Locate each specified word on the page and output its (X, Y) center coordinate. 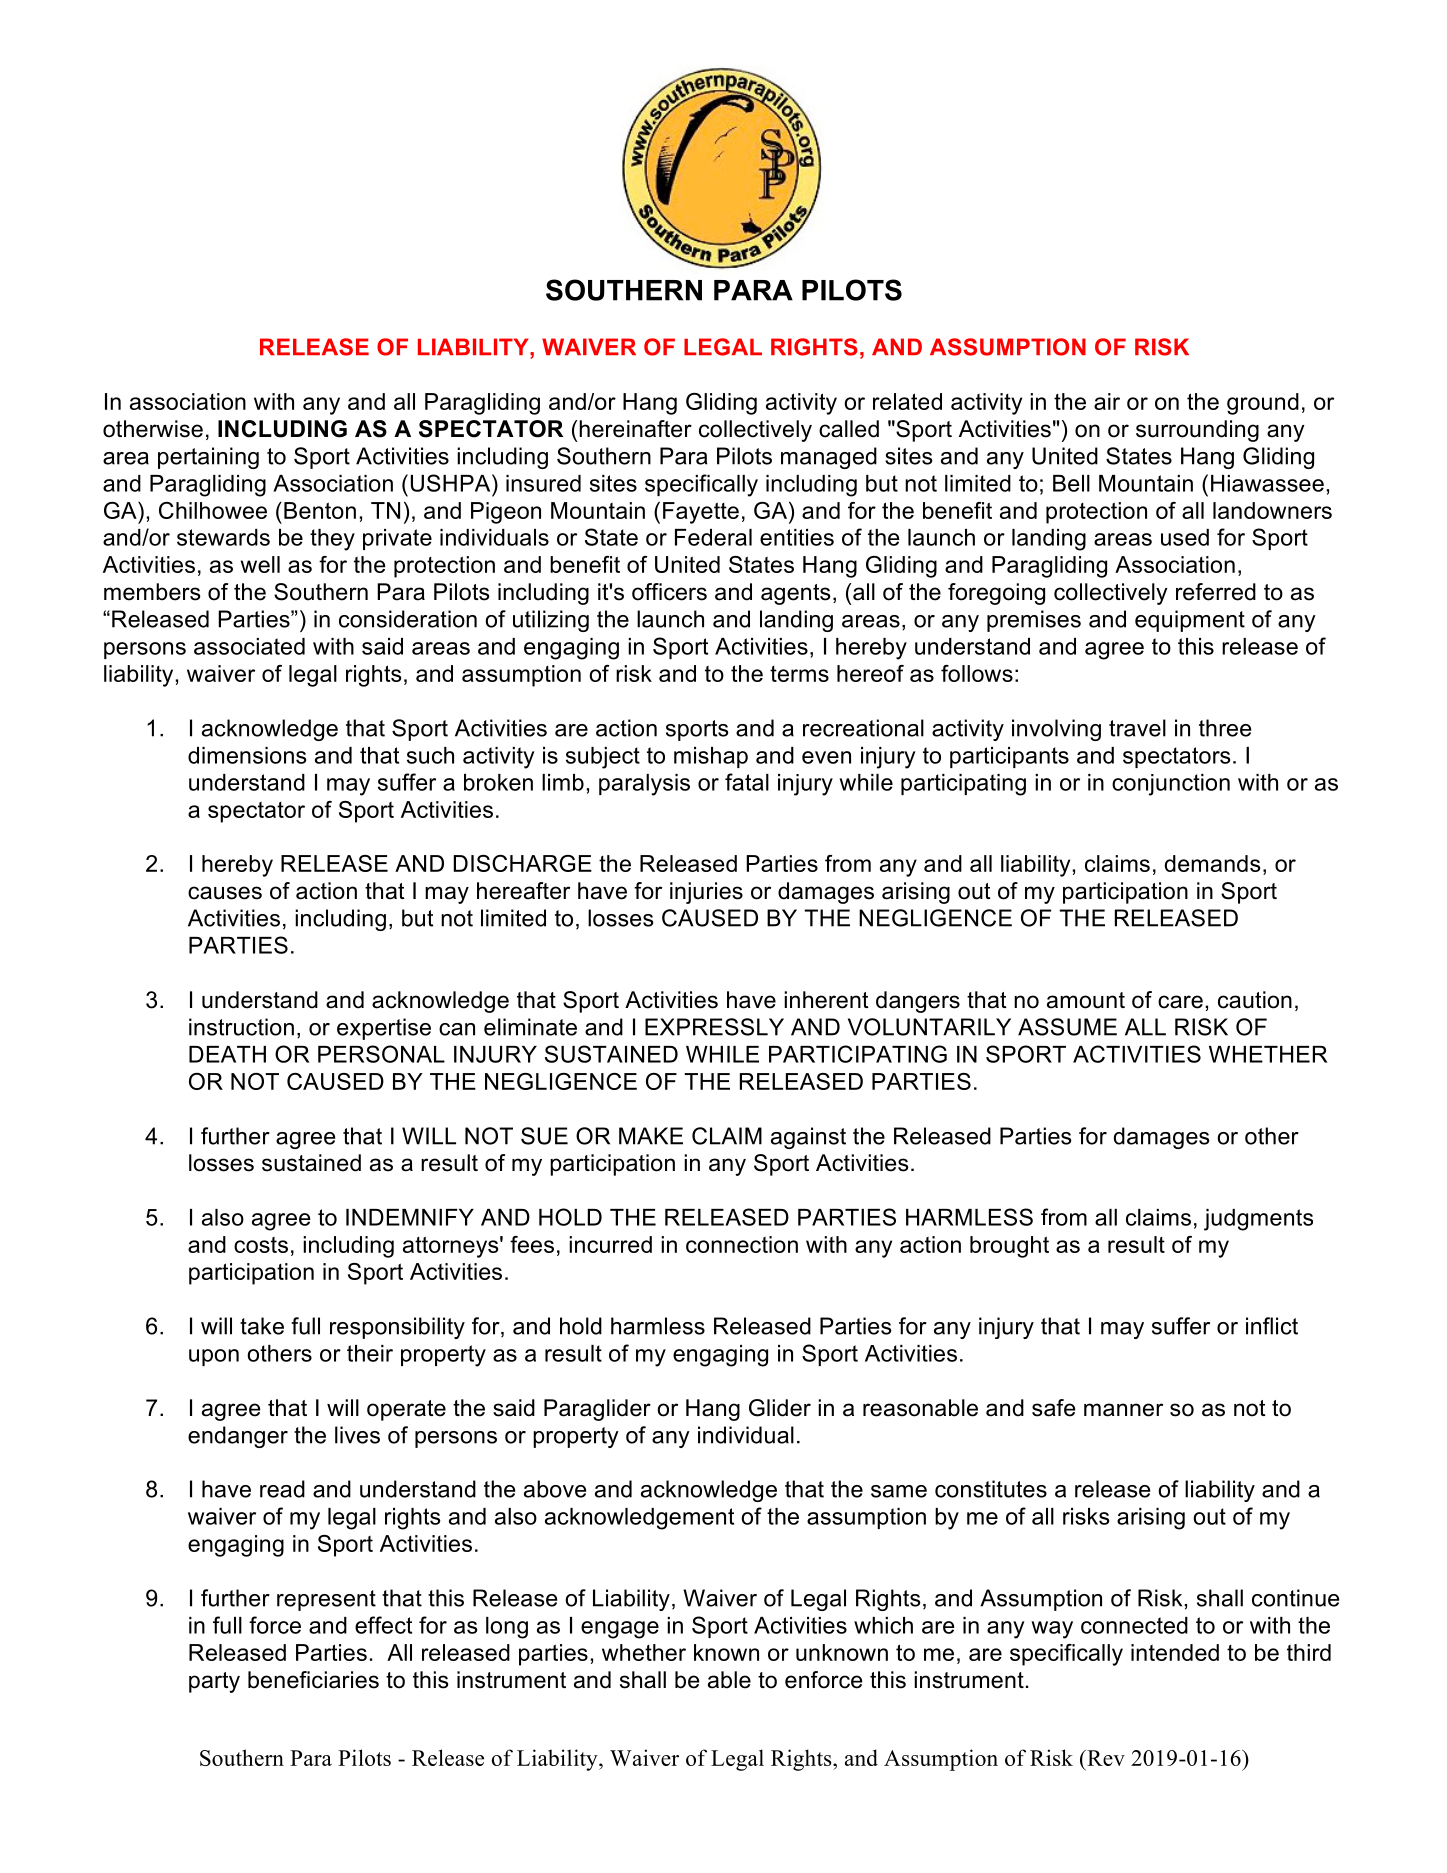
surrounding (1197, 431)
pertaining (208, 458)
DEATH (227, 1054)
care (1180, 1002)
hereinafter (635, 429)
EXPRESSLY (714, 1027)
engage (620, 1630)
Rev (1105, 1758)
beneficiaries (313, 1680)
